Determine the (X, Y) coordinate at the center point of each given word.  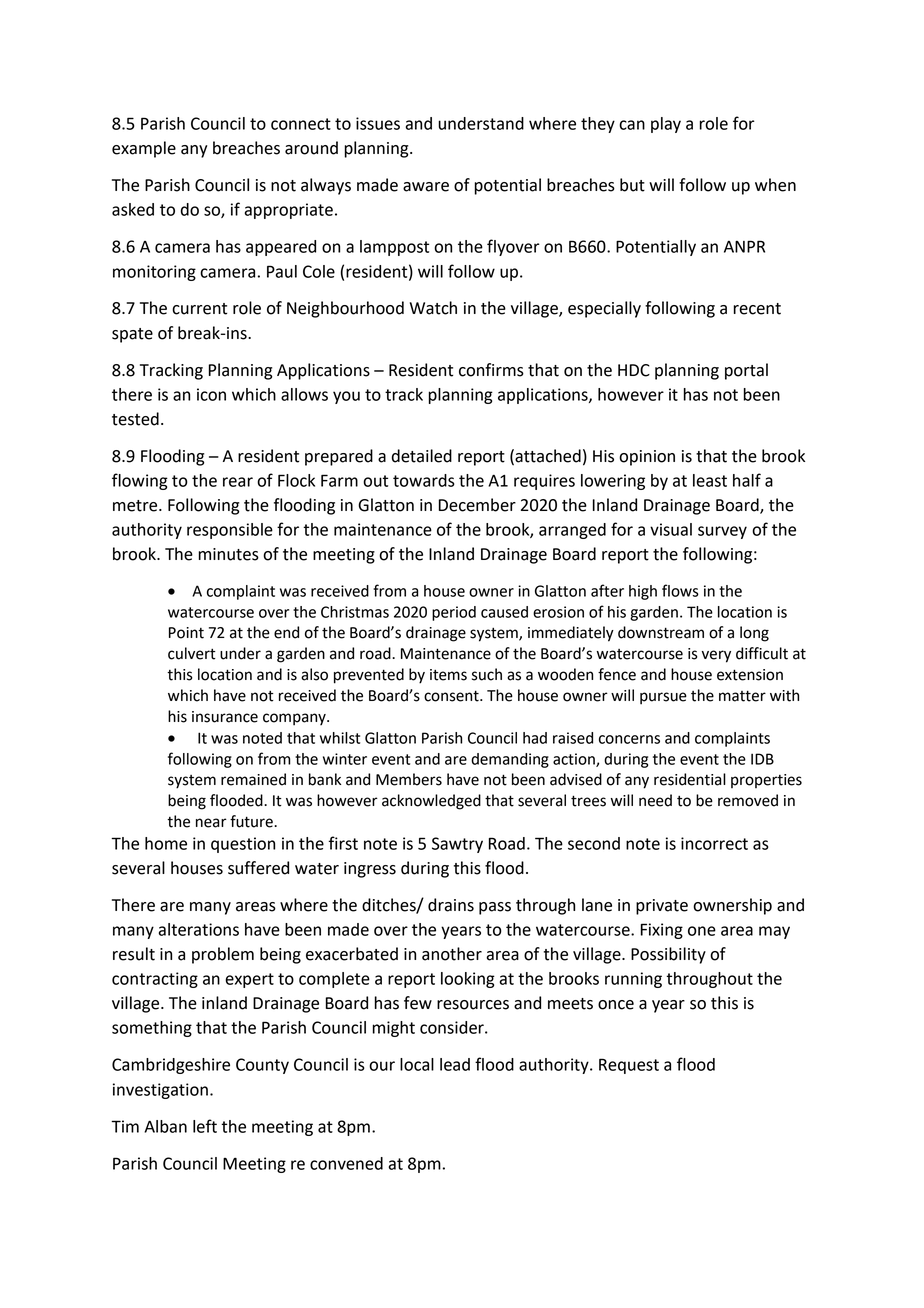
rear (238, 482)
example (144, 149)
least (710, 480)
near (211, 823)
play (666, 125)
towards (424, 480)
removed (748, 800)
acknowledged (431, 802)
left (205, 1126)
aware (426, 187)
